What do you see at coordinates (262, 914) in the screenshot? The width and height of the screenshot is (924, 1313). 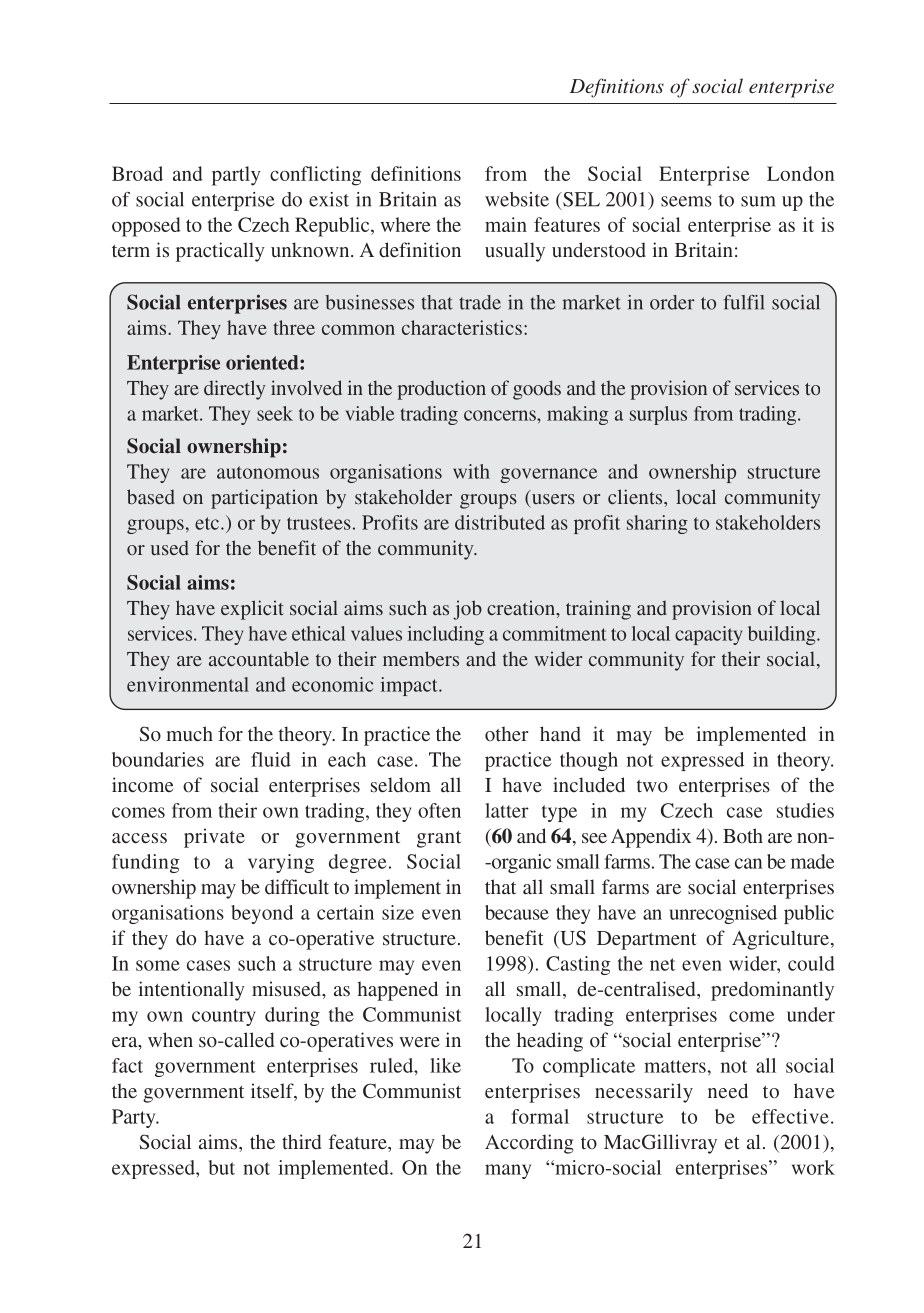 I see `beyond` at bounding box center [262, 914].
